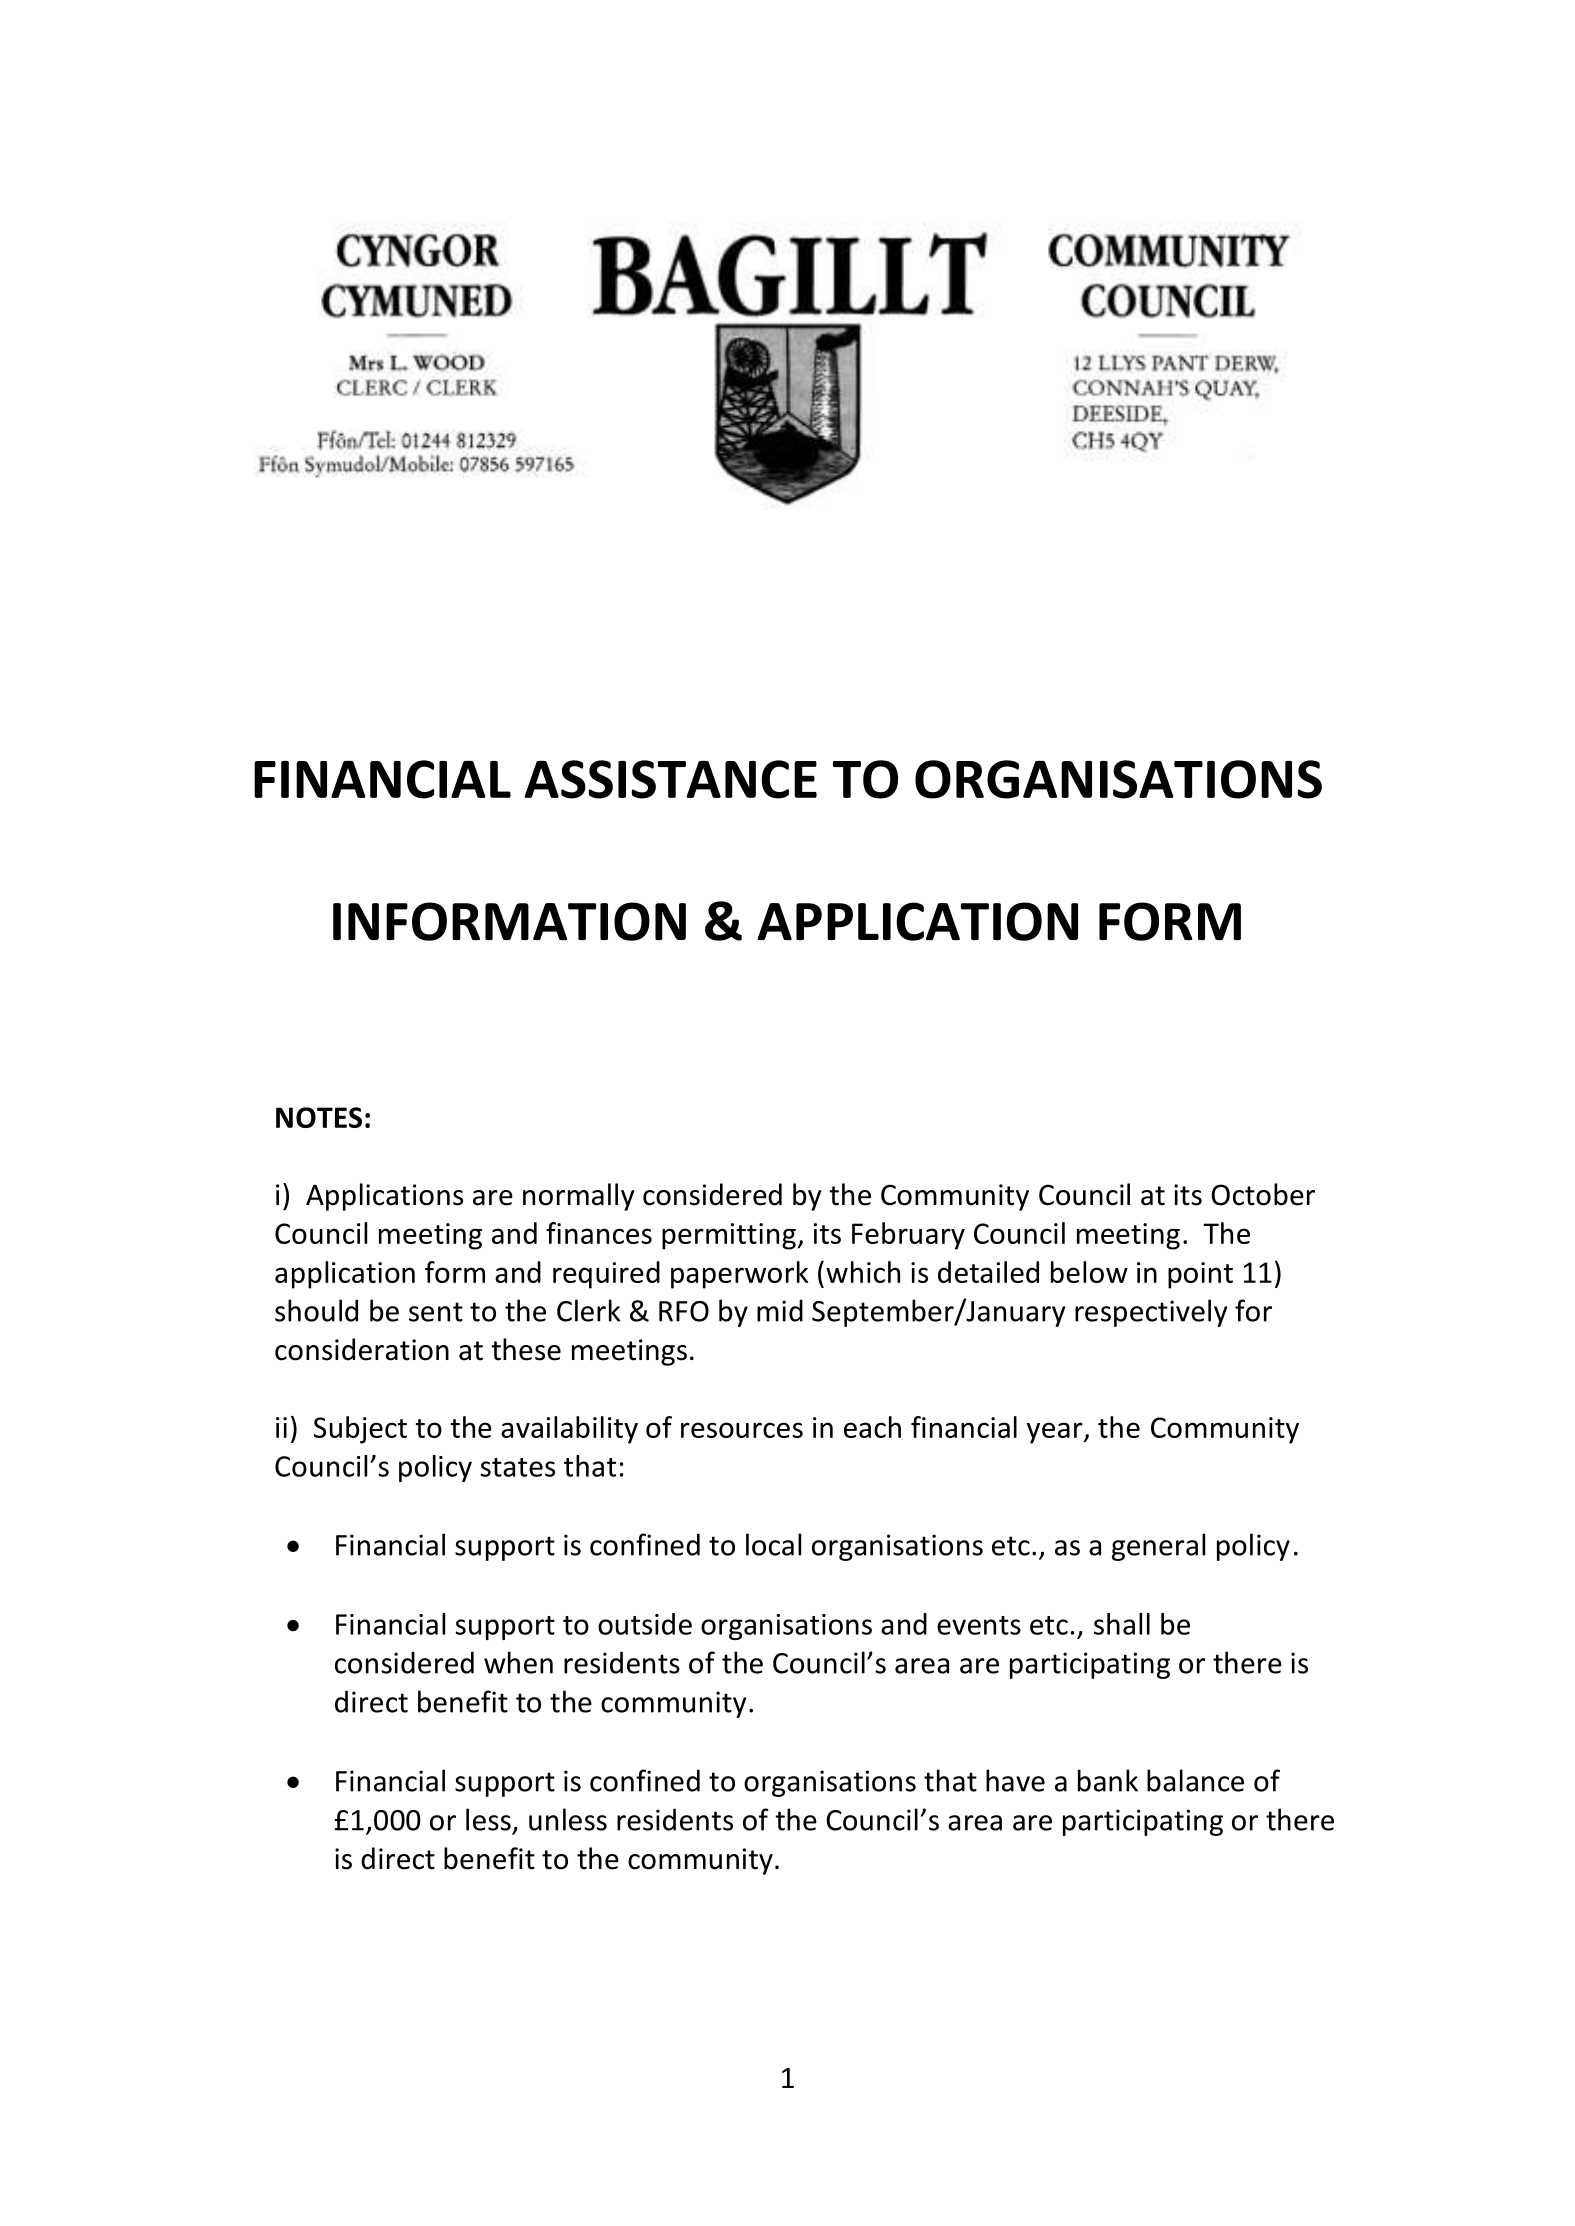 This image has width=1575, height=2226. What do you see at coordinates (436, 1312) in the image?
I see `sent` at bounding box center [436, 1312].
